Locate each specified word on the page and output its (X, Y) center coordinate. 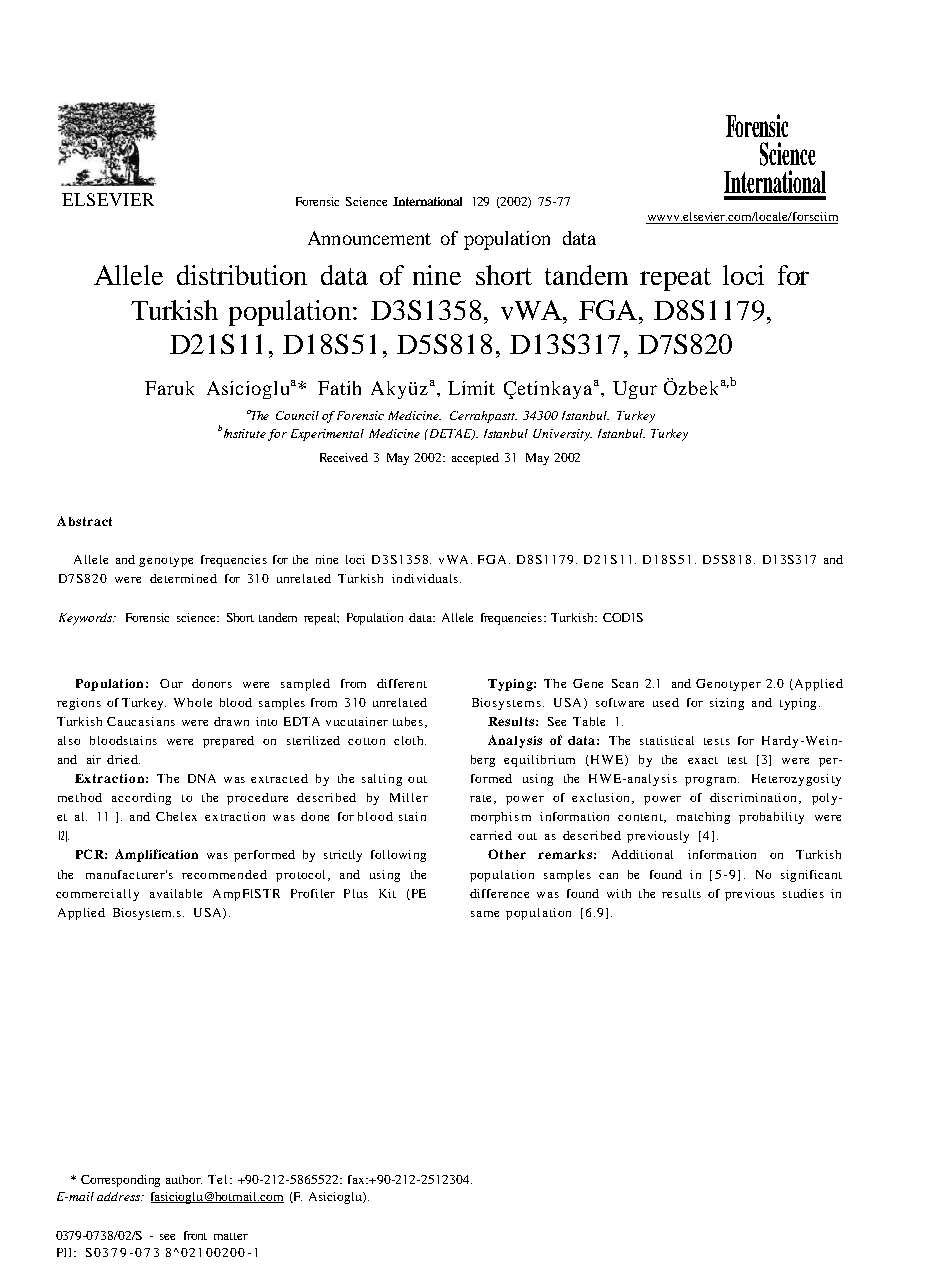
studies (803, 893)
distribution (242, 275)
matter (231, 1236)
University (562, 435)
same (485, 914)
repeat (675, 279)
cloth (410, 740)
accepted (475, 459)
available (176, 893)
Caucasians (141, 721)
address (120, 1196)
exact (703, 760)
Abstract (84, 521)
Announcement (369, 238)
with (619, 893)
